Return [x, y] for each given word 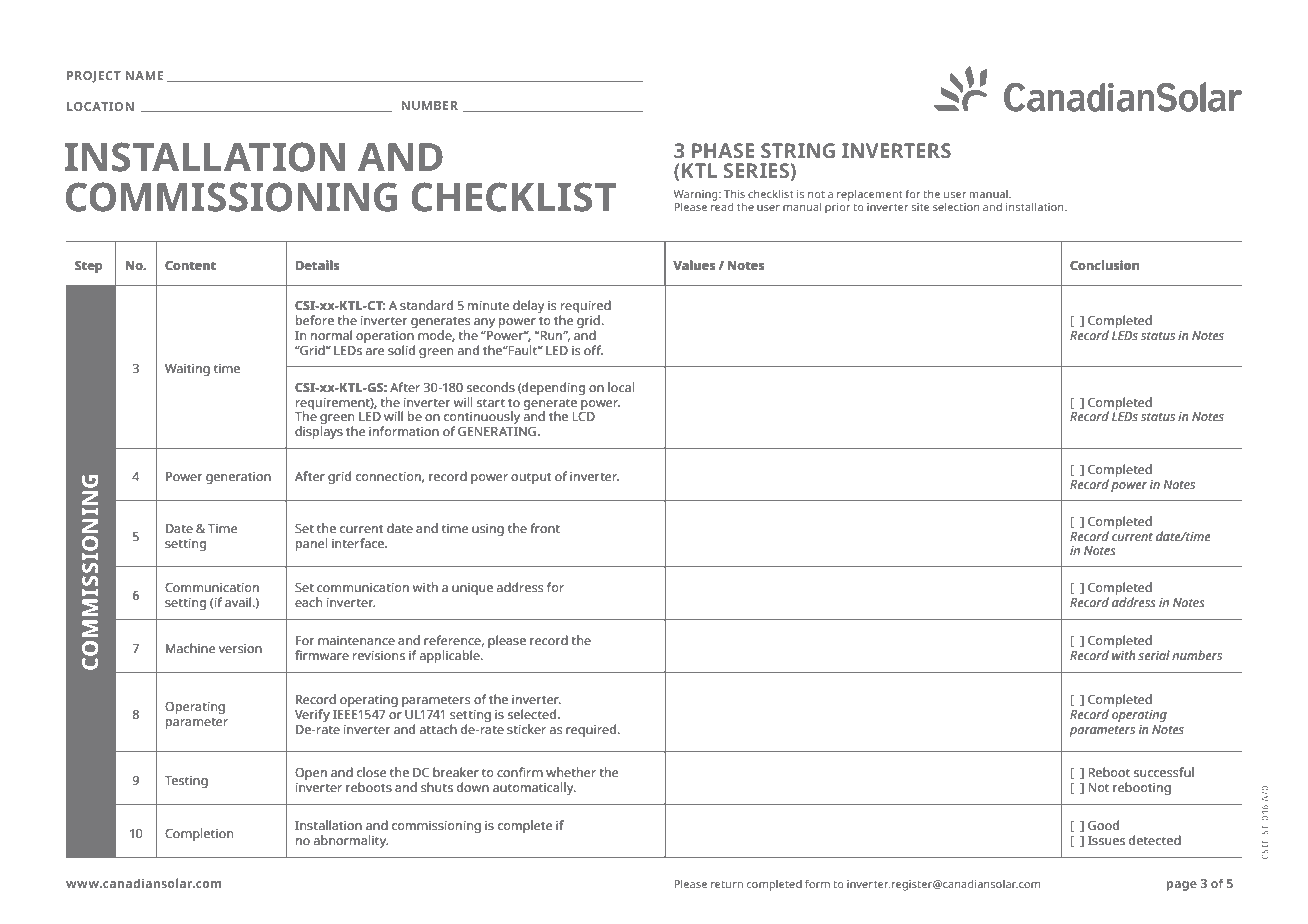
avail [239, 602]
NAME [144, 75]
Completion [199, 834]
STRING [798, 150]
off [593, 350]
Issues [1106, 841]
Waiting [187, 370]
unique [472, 589]
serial [1154, 655]
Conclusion [1104, 265]
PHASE [723, 150]
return [727, 884]
